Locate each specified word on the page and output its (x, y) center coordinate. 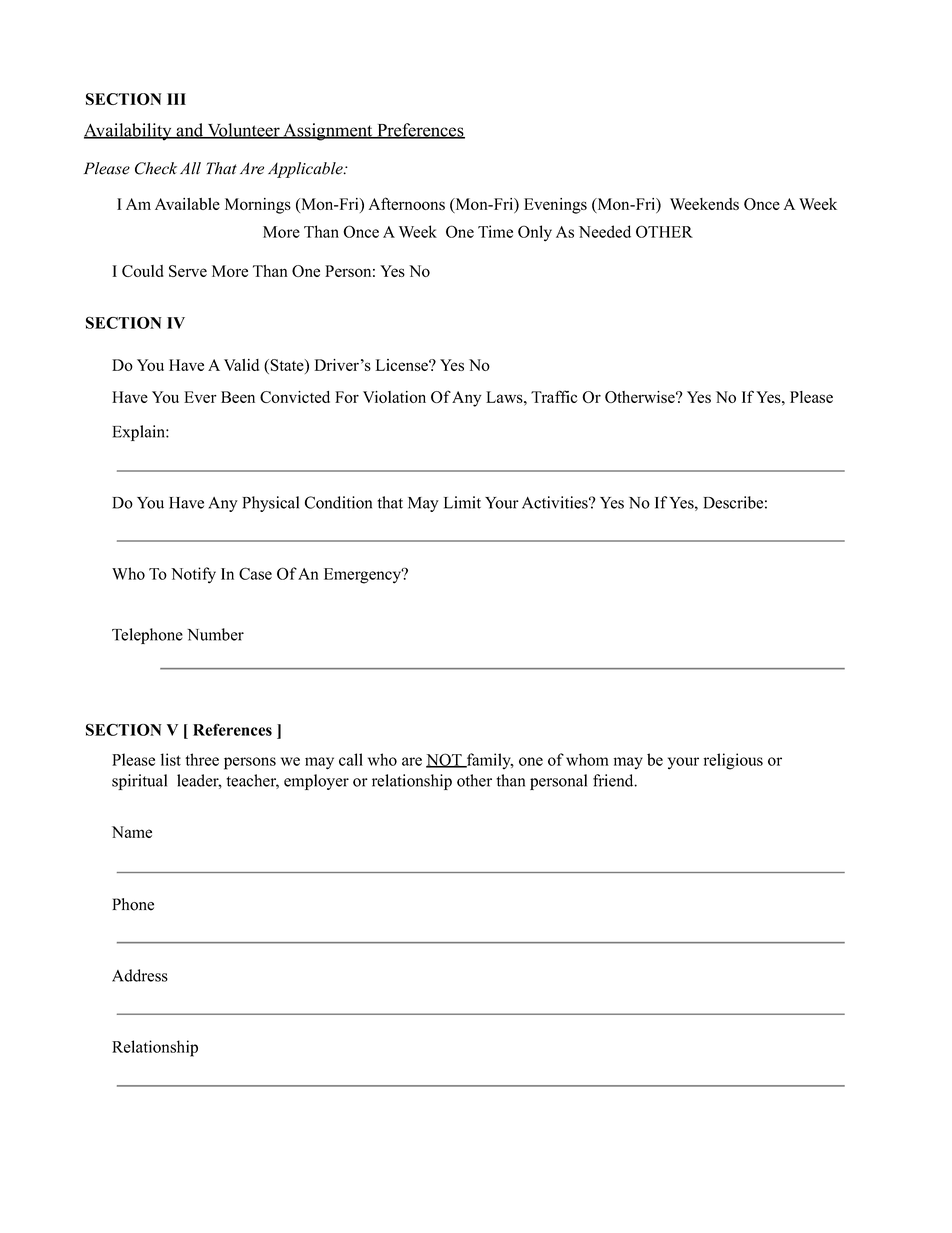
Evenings (555, 206)
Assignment (328, 132)
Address (140, 975)
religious (733, 761)
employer (316, 782)
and (190, 131)
